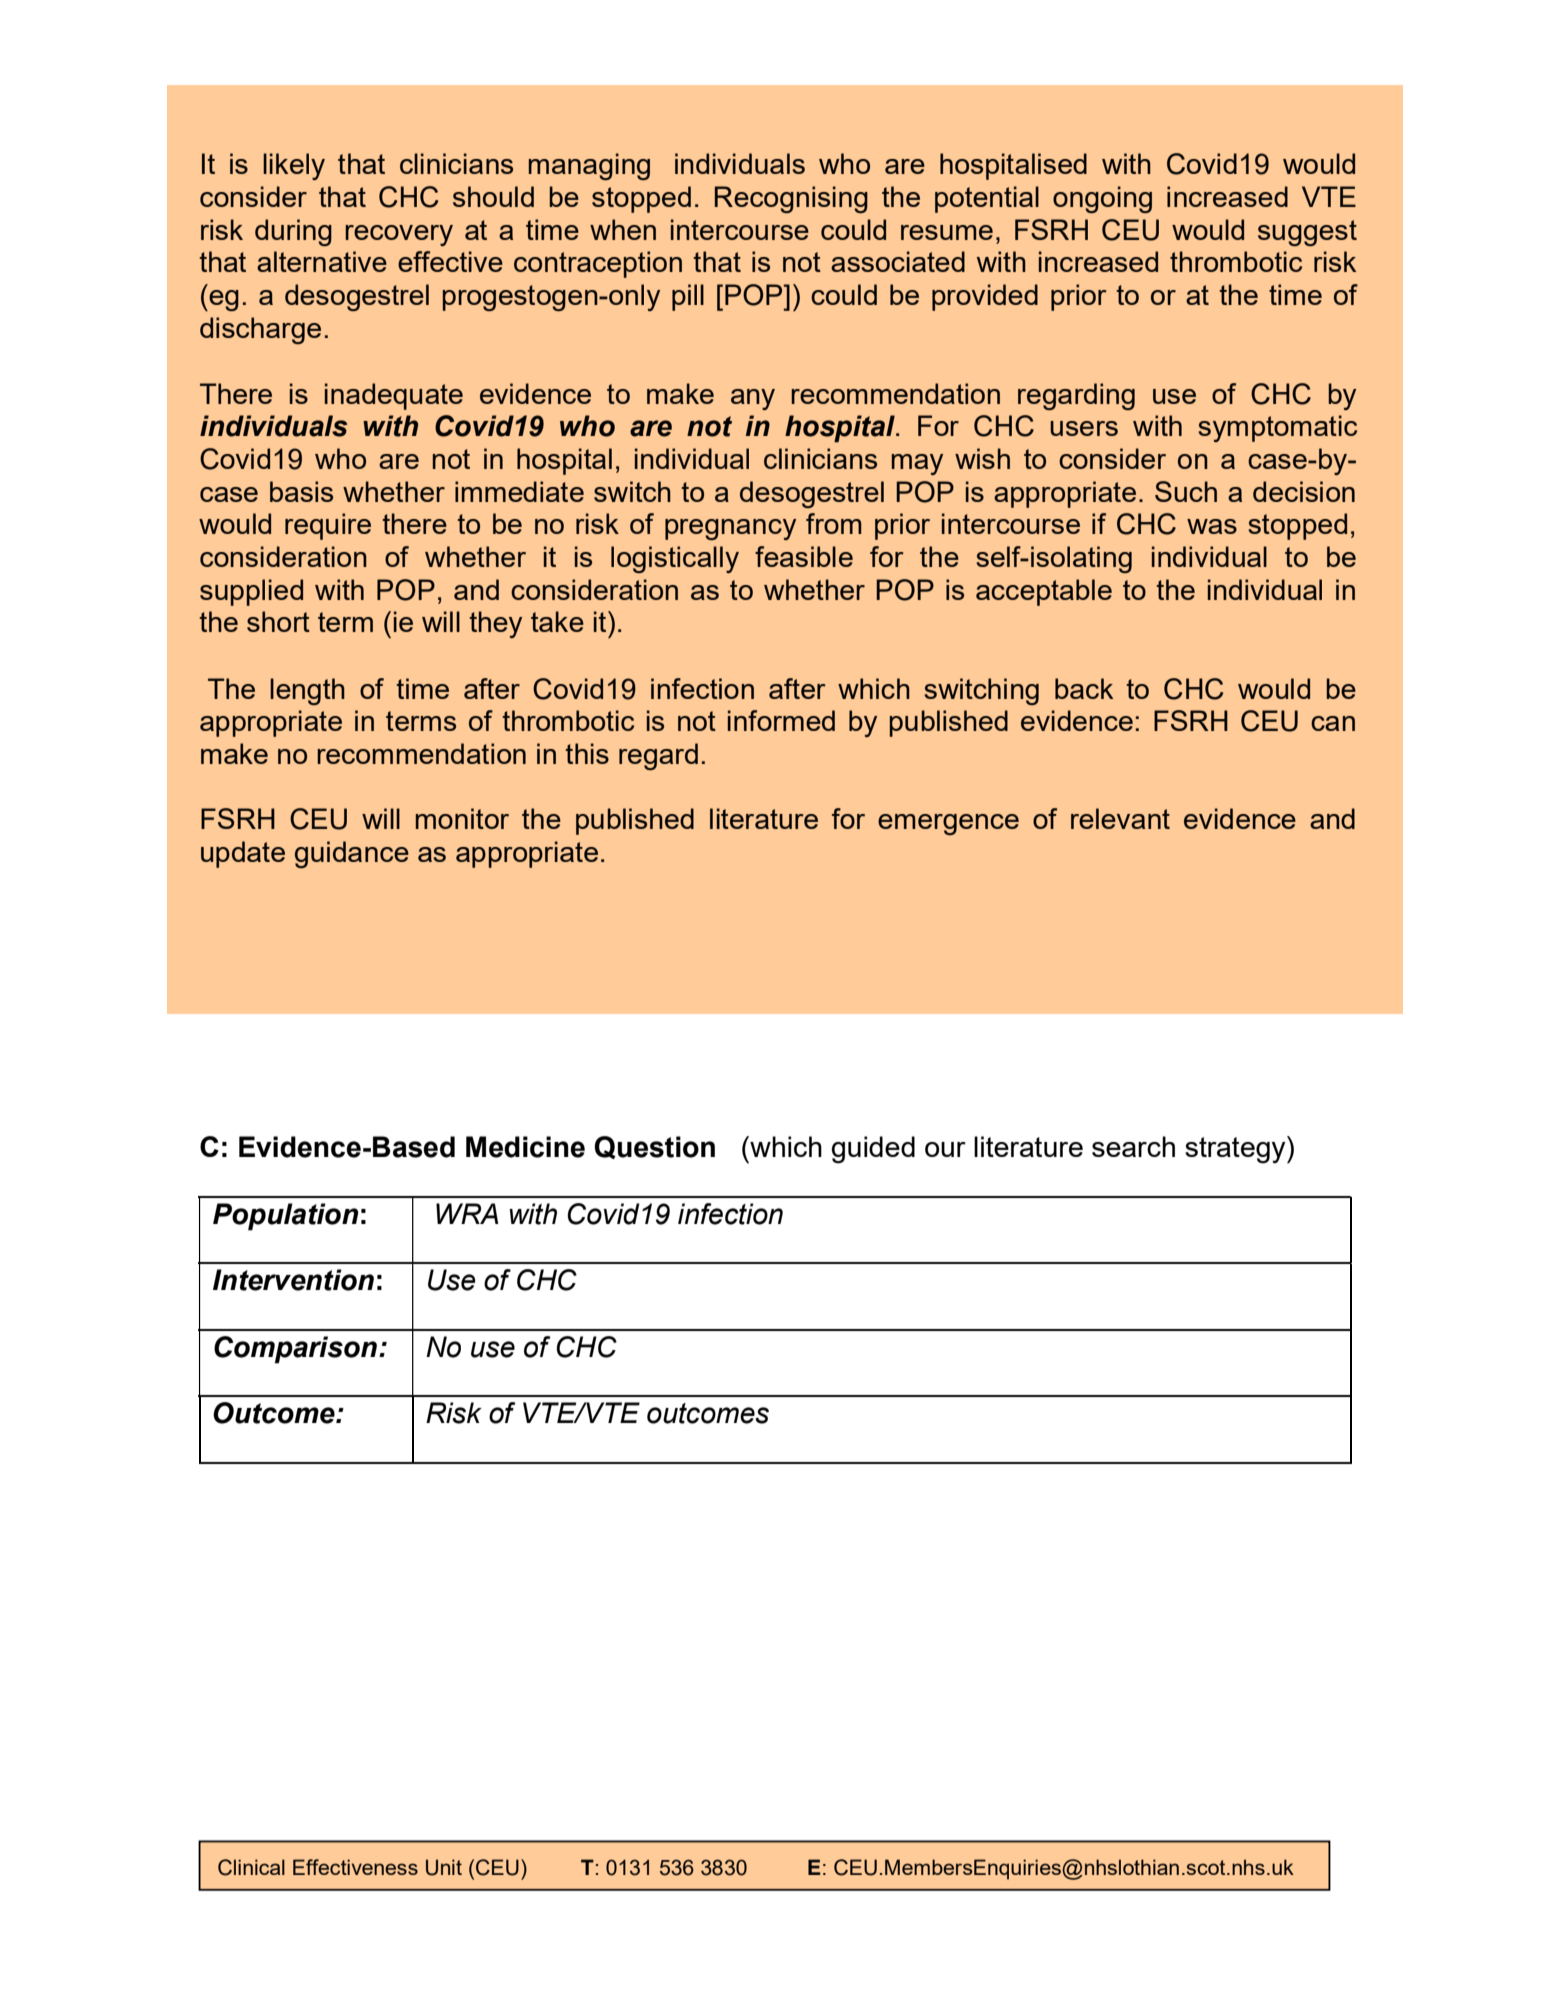  Describe the element at coordinates (1212, 526) in the screenshot. I see `was` at that location.
